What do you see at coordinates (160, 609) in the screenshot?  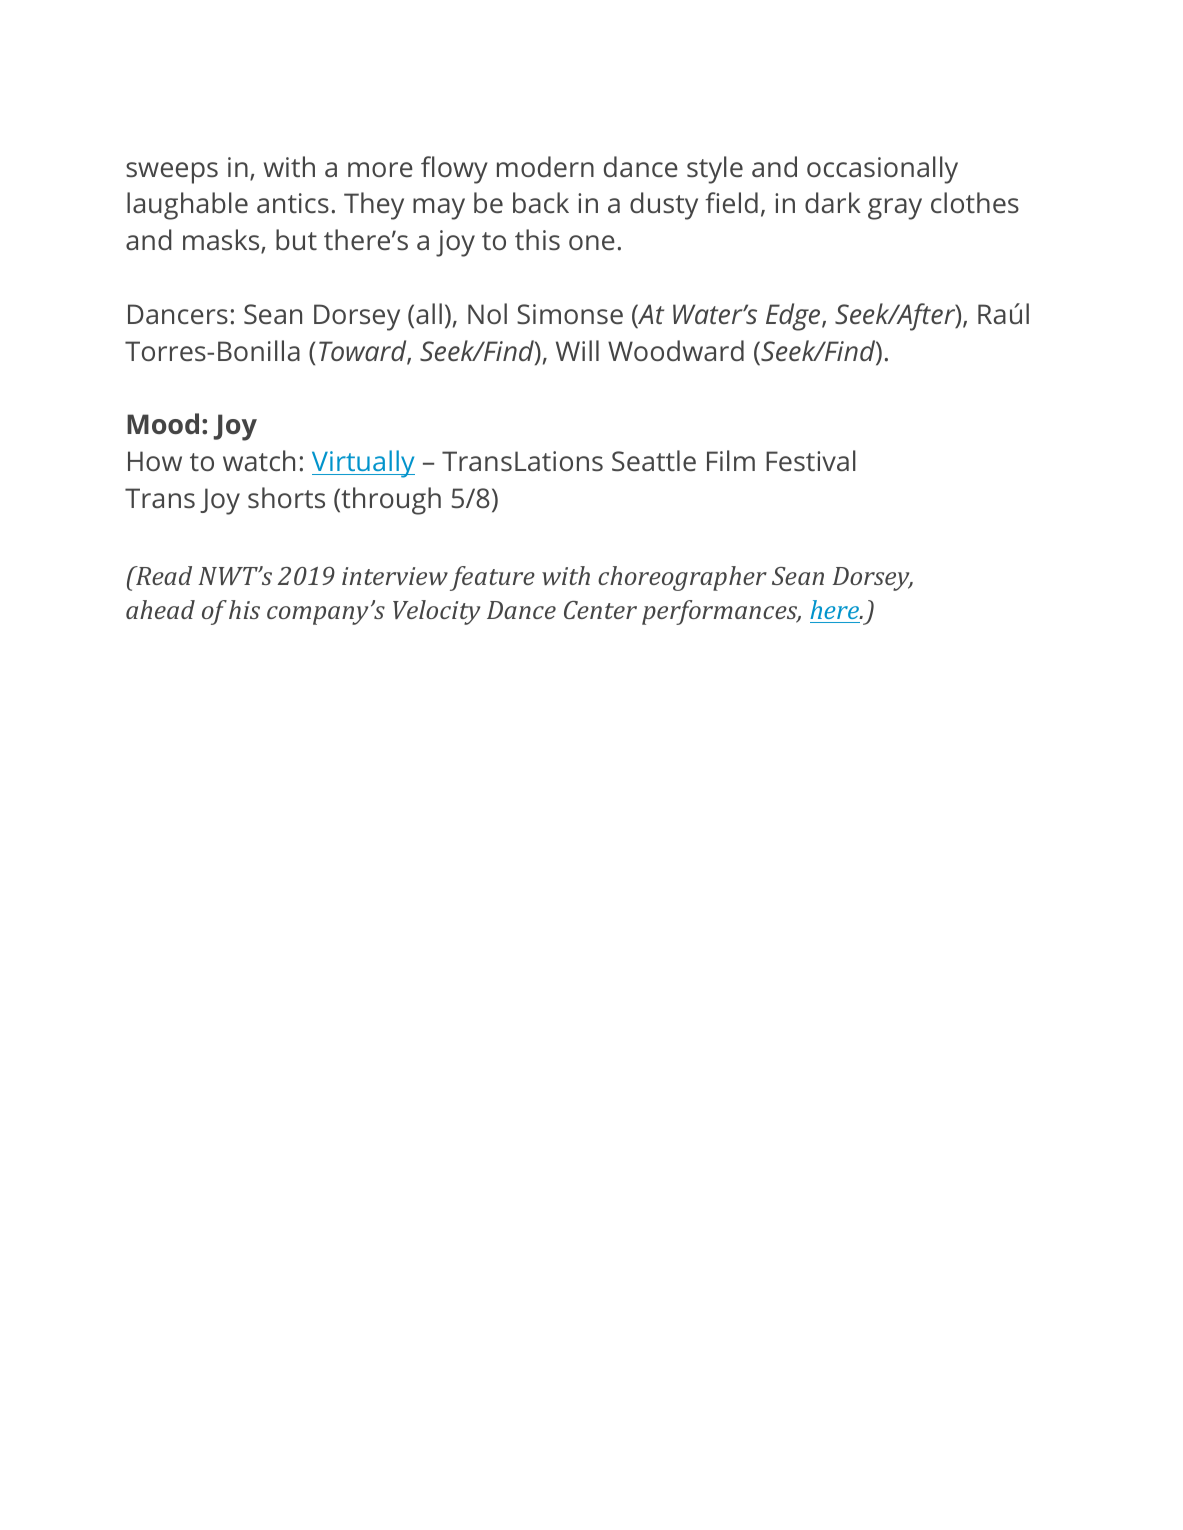 I see `ahead` at bounding box center [160, 609].
